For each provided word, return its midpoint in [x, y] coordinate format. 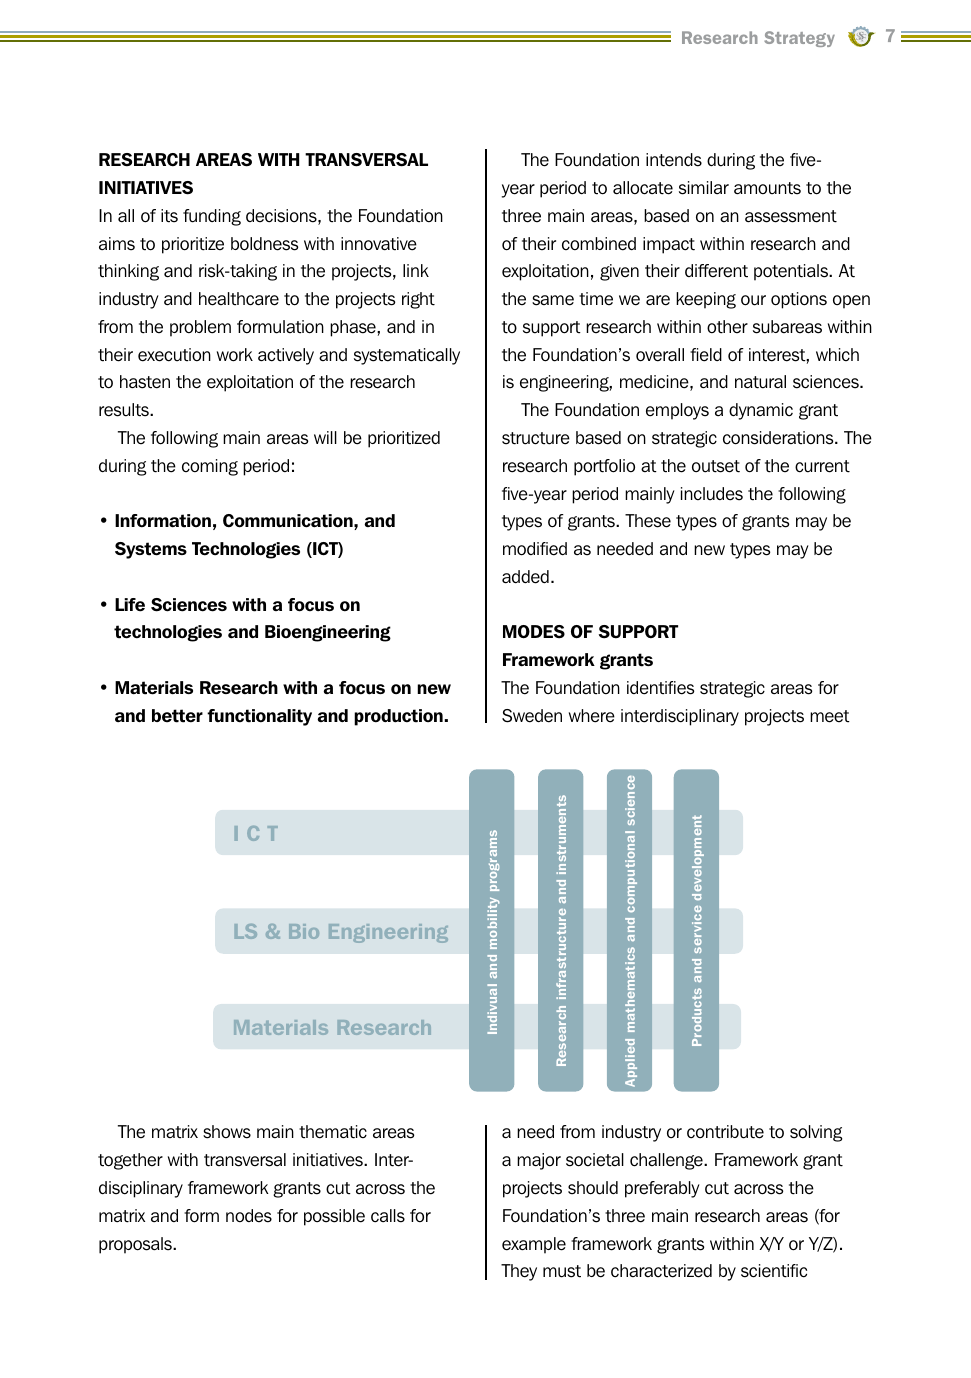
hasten [145, 382]
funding [212, 217]
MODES [534, 632]
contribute [725, 1132]
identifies [660, 688]
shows [227, 1132]
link [416, 270]
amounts [767, 188]
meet [830, 716]
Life [130, 605]
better [177, 716]
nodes [249, 1216]
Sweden [532, 716]
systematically [407, 356]
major [539, 1161]
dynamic [761, 411]
